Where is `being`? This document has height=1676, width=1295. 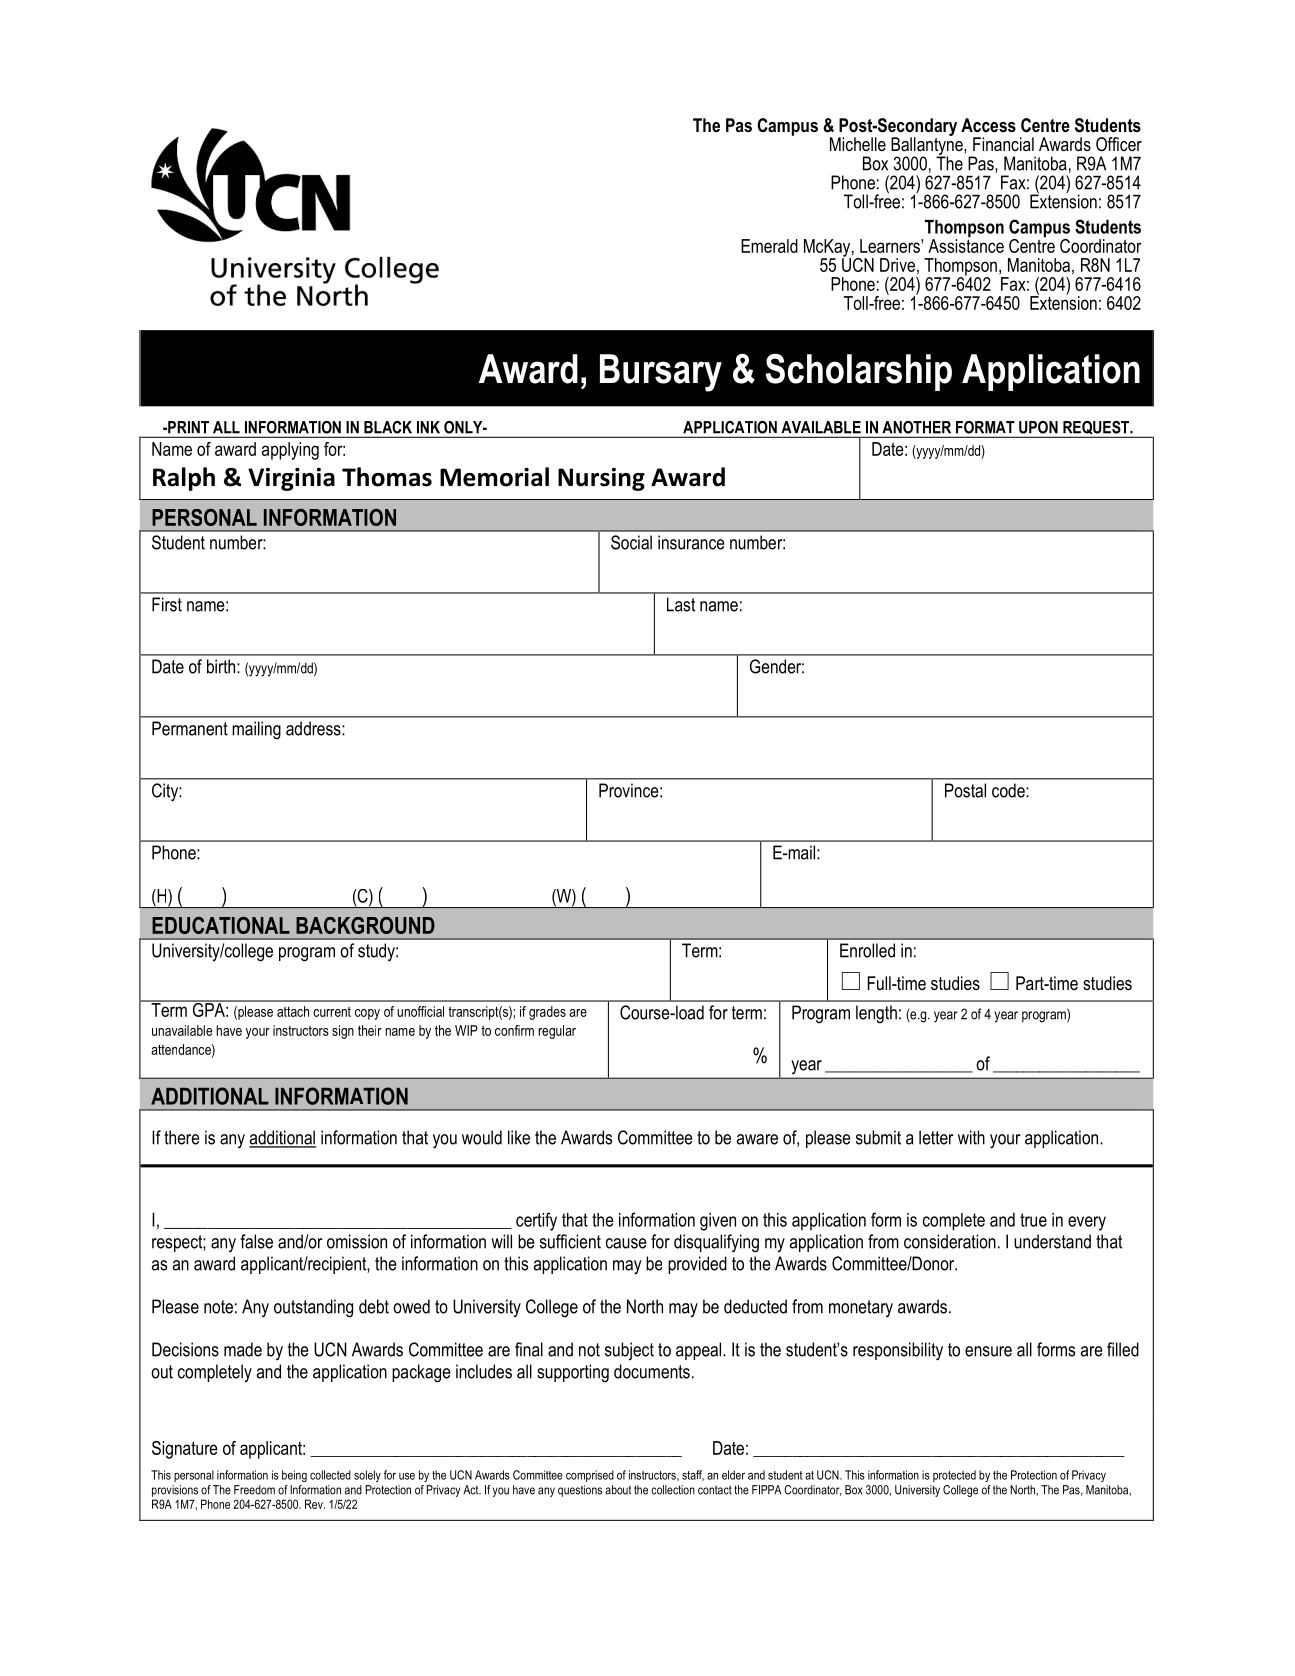
being is located at coordinates (294, 1476).
